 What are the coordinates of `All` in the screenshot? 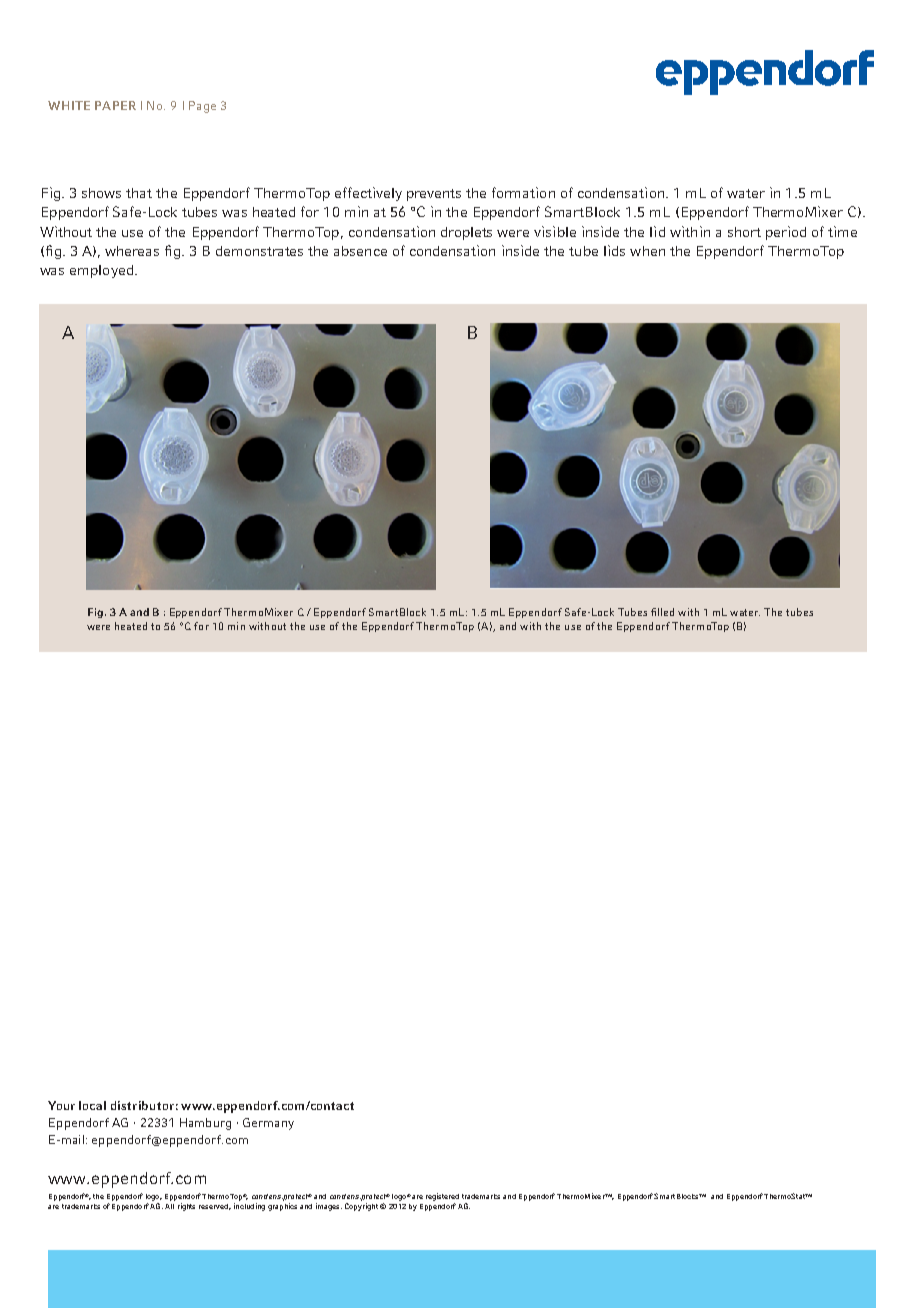 It's located at (169, 1206).
